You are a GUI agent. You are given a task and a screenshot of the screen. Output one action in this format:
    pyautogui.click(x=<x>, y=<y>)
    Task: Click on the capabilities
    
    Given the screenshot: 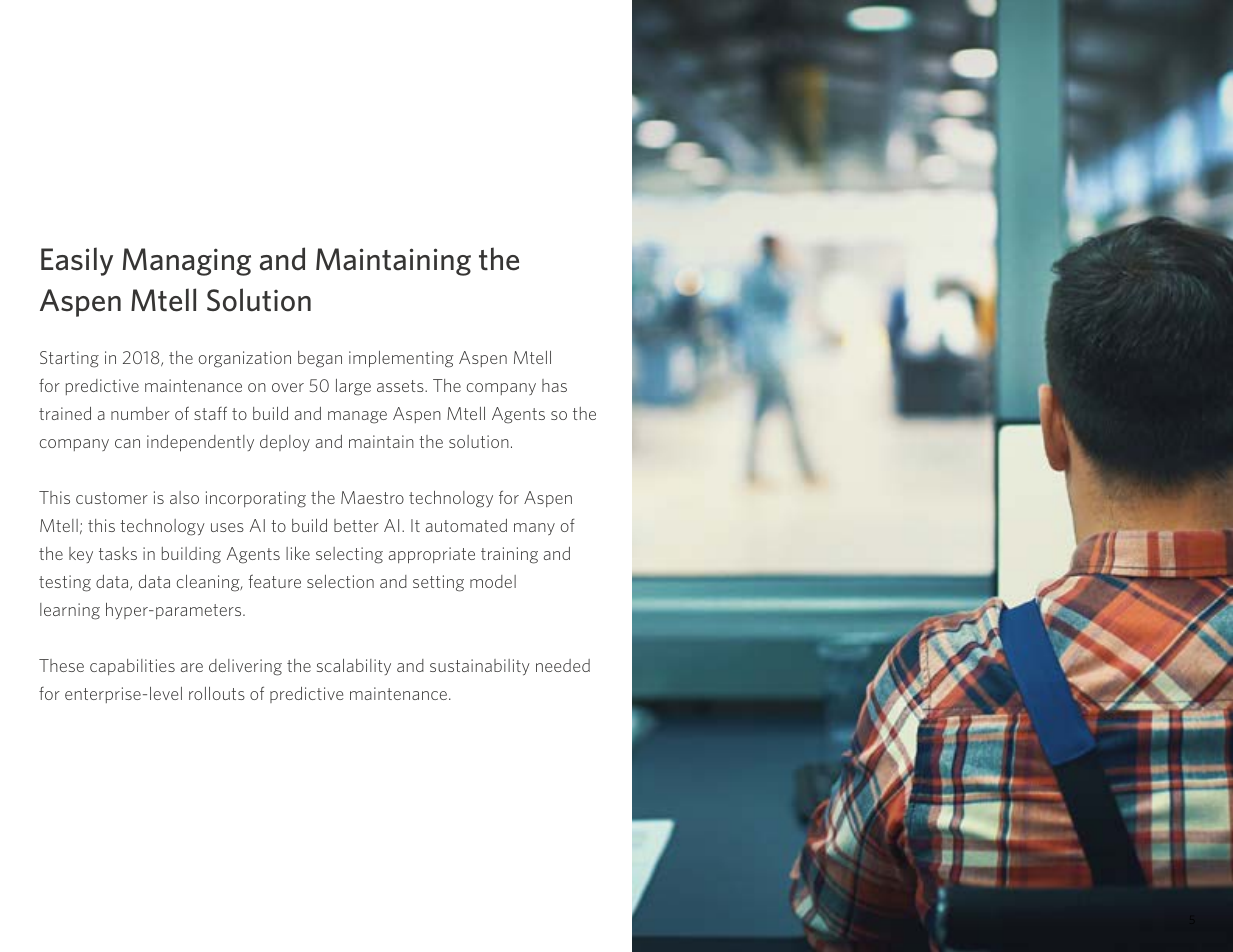 What is the action you would take?
    pyautogui.click(x=132, y=667)
